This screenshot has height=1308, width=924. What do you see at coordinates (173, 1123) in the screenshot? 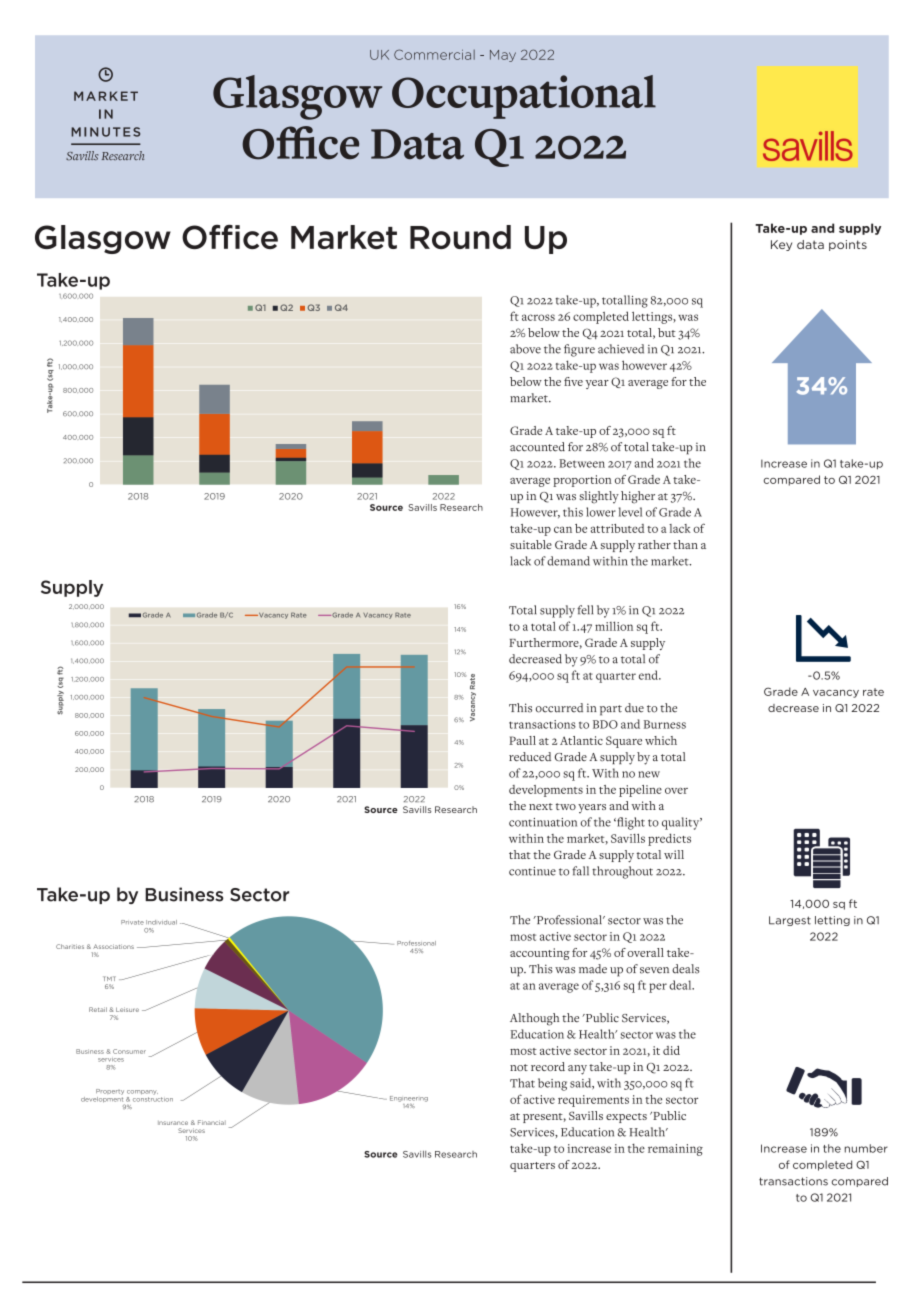
I see `Insurance` at bounding box center [173, 1123].
